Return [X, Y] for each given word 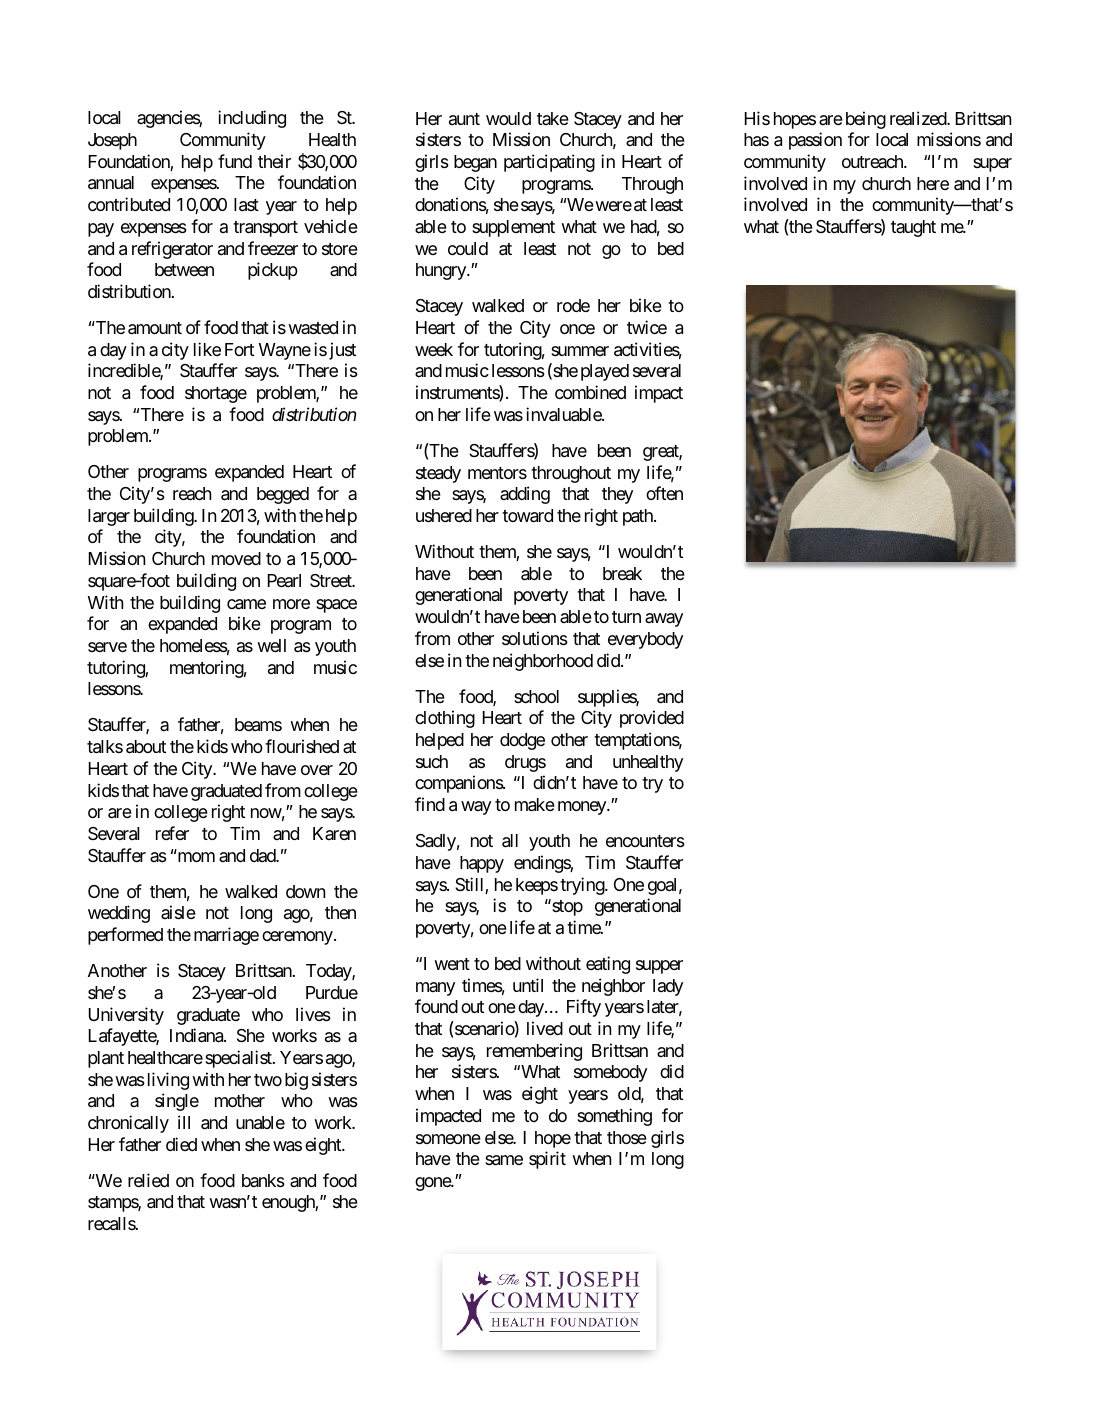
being [866, 120]
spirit [547, 1160]
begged [283, 495]
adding [525, 495]
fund [235, 161]
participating [549, 163]
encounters [645, 841]
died [181, 1144]
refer [172, 833]
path [639, 517]
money [583, 808]
